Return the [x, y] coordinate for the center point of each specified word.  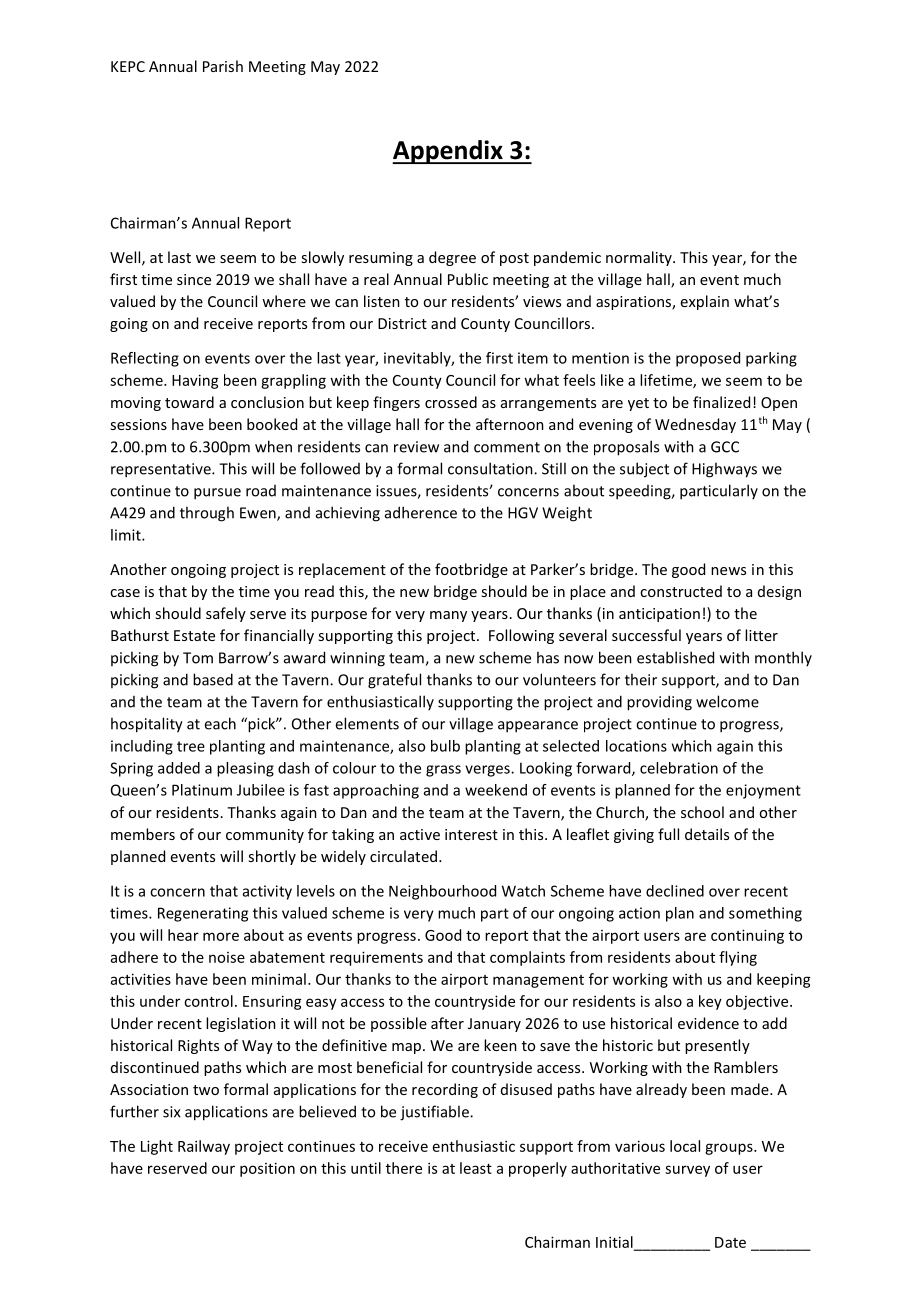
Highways [724, 470]
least [476, 1168]
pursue [217, 494]
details [707, 834]
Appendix [448, 152]
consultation [491, 468]
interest [471, 834]
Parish [223, 66]
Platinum [202, 790]
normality [640, 258]
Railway [204, 1147]
